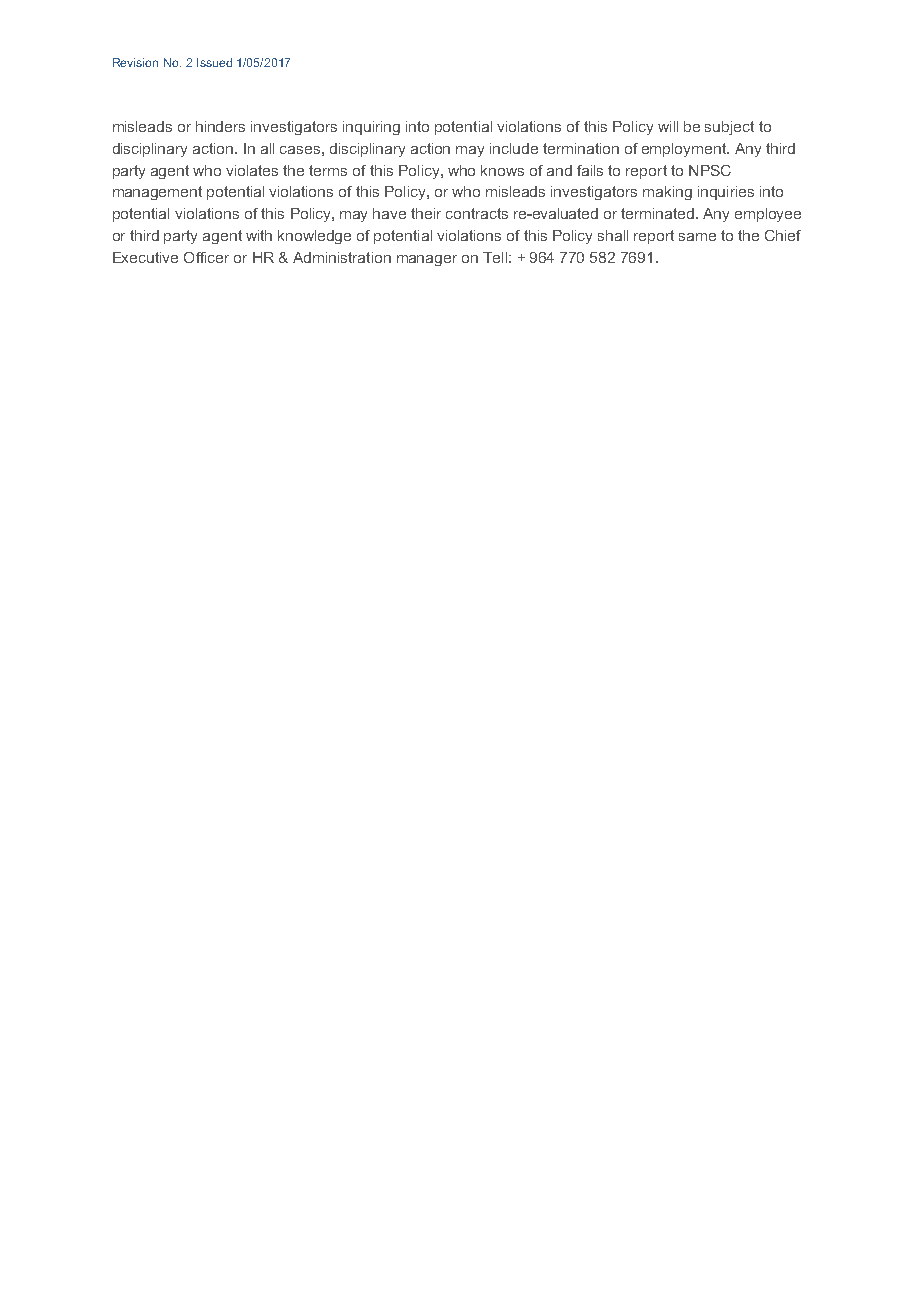  I want to click on Revision, so click(135, 62).
